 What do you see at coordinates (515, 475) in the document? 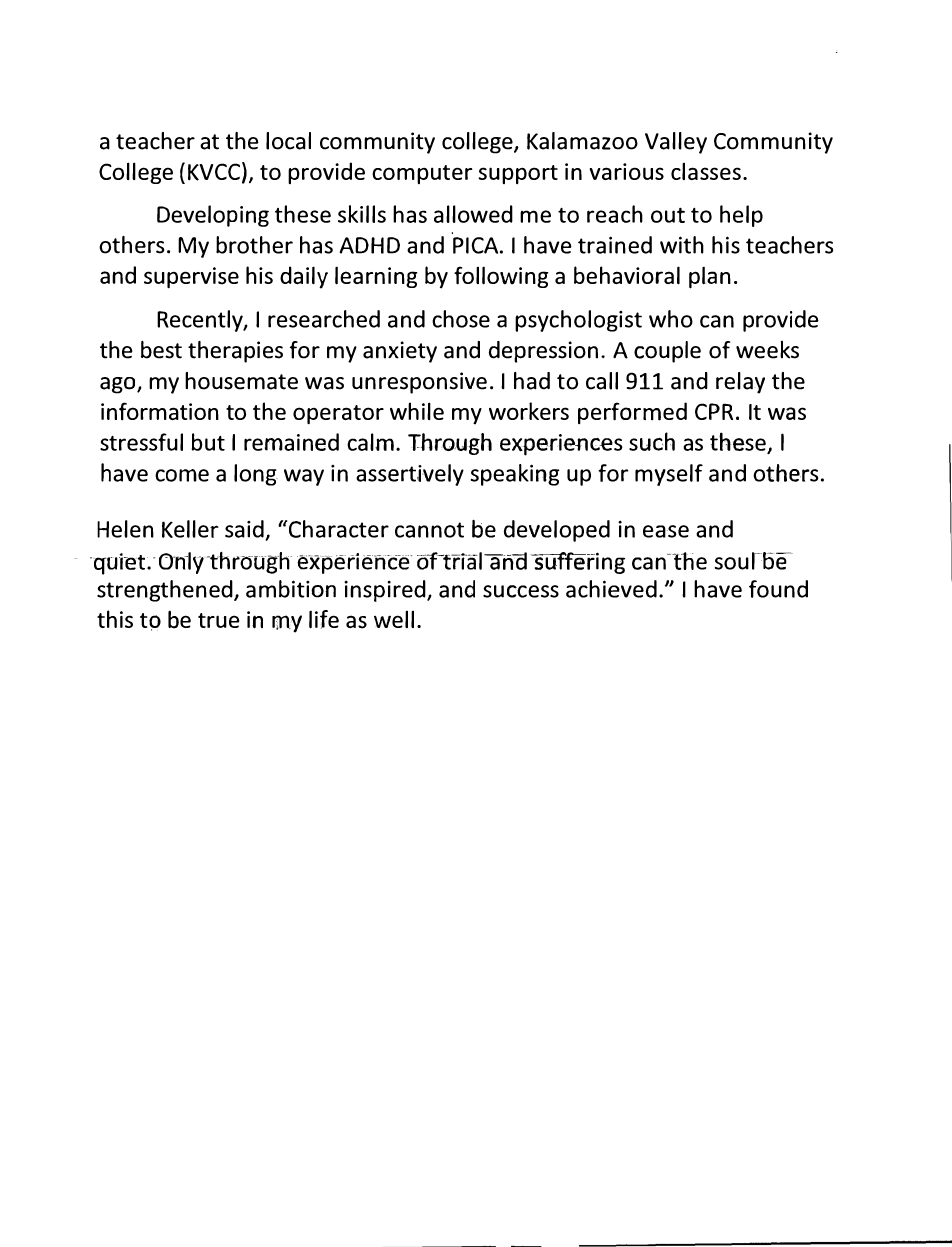
I see `speaking` at bounding box center [515, 475].
